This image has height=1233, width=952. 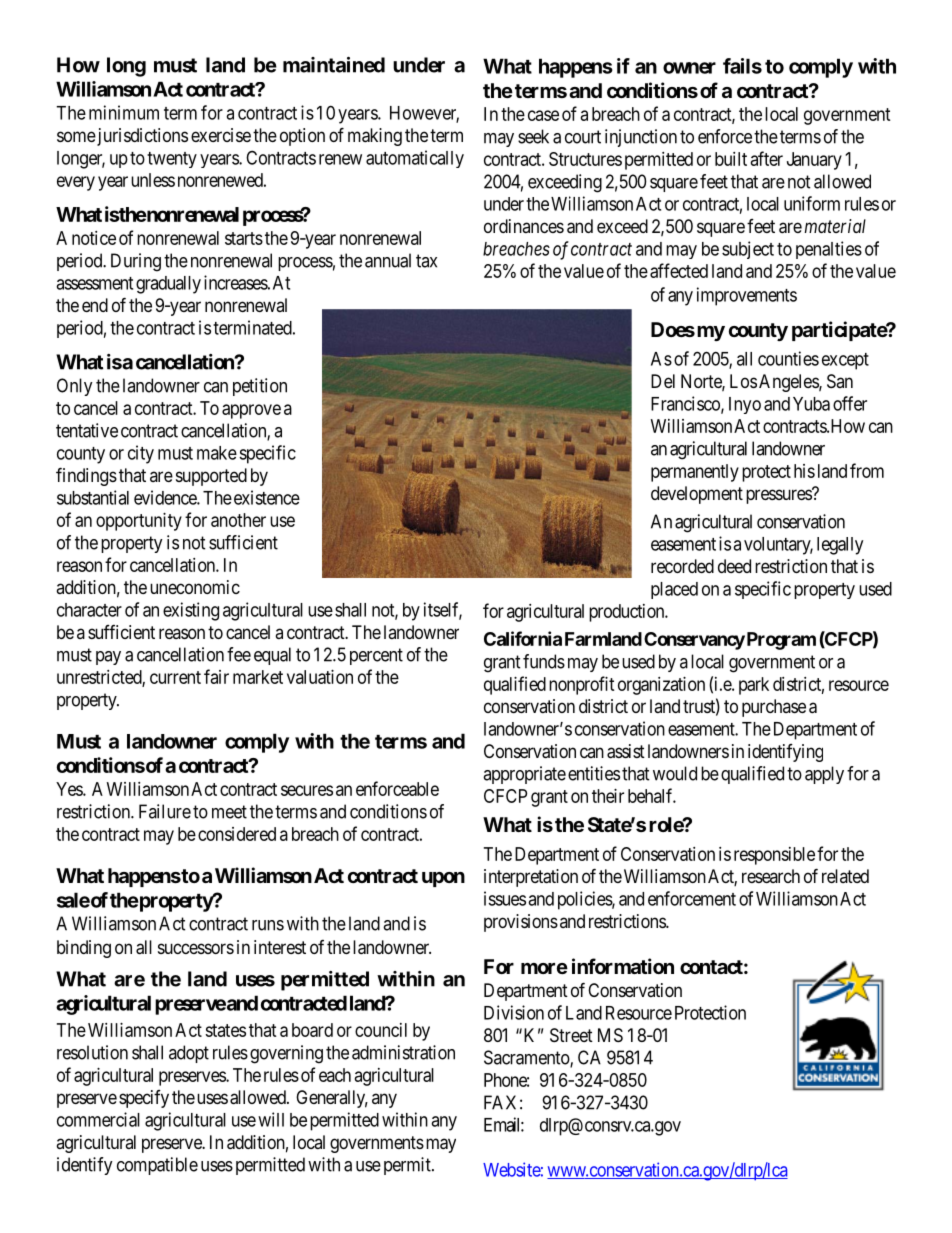 What do you see at coordinates (157, 1166) in the image?
I see `compatible` at bounding box center [157, 1166].
